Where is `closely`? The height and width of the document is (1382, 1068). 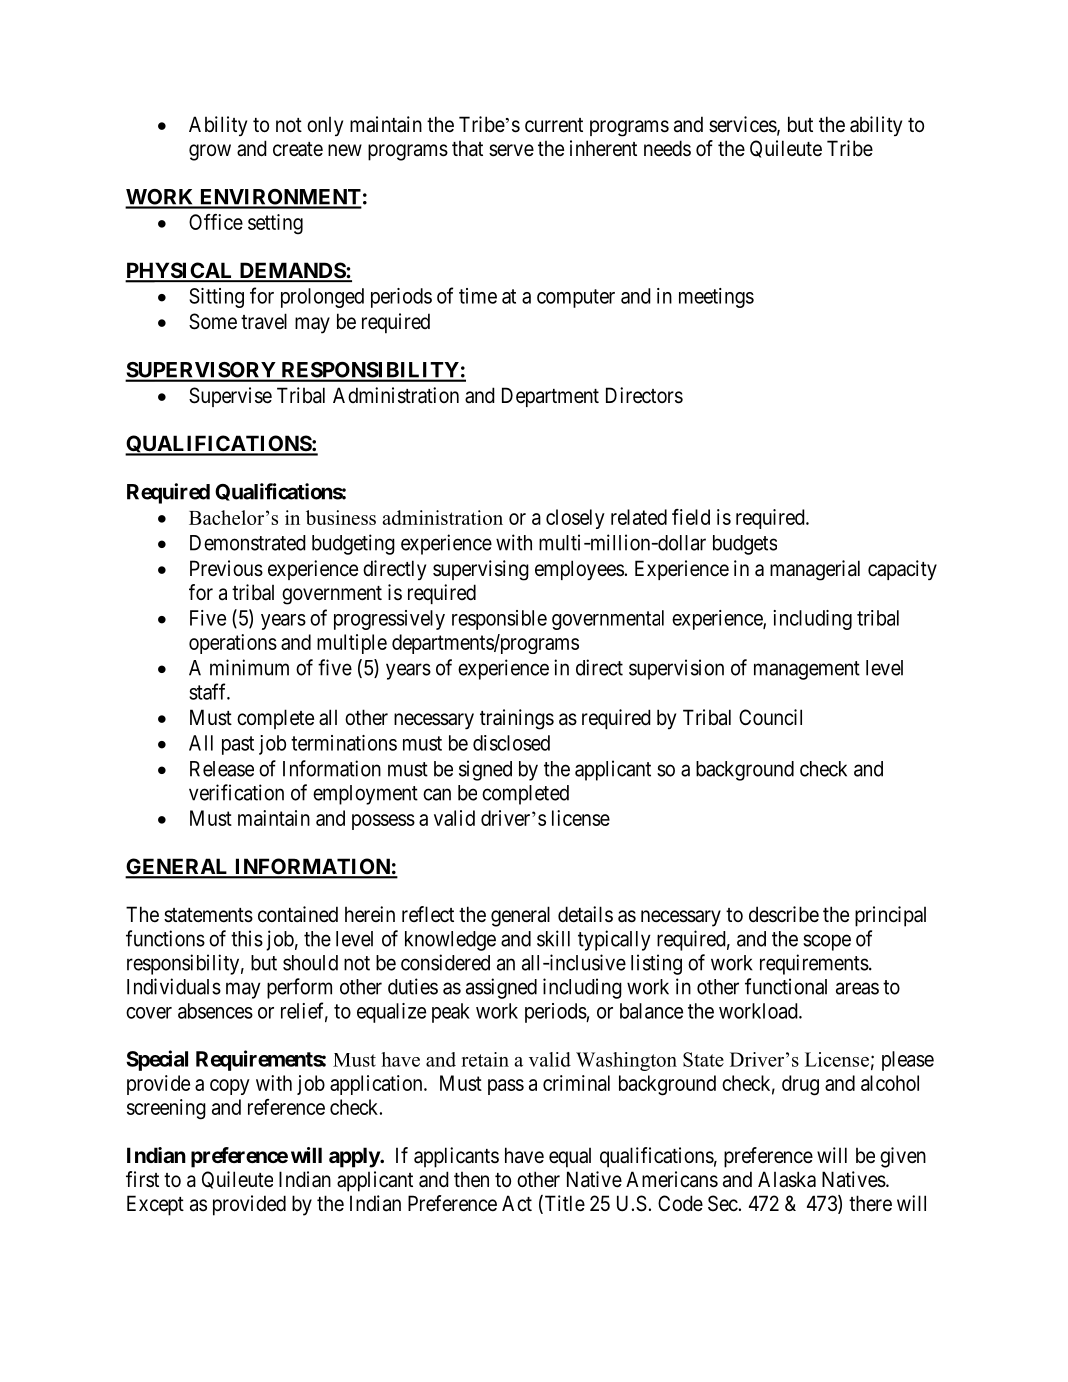
closely is located at coordinates (575, 519).
